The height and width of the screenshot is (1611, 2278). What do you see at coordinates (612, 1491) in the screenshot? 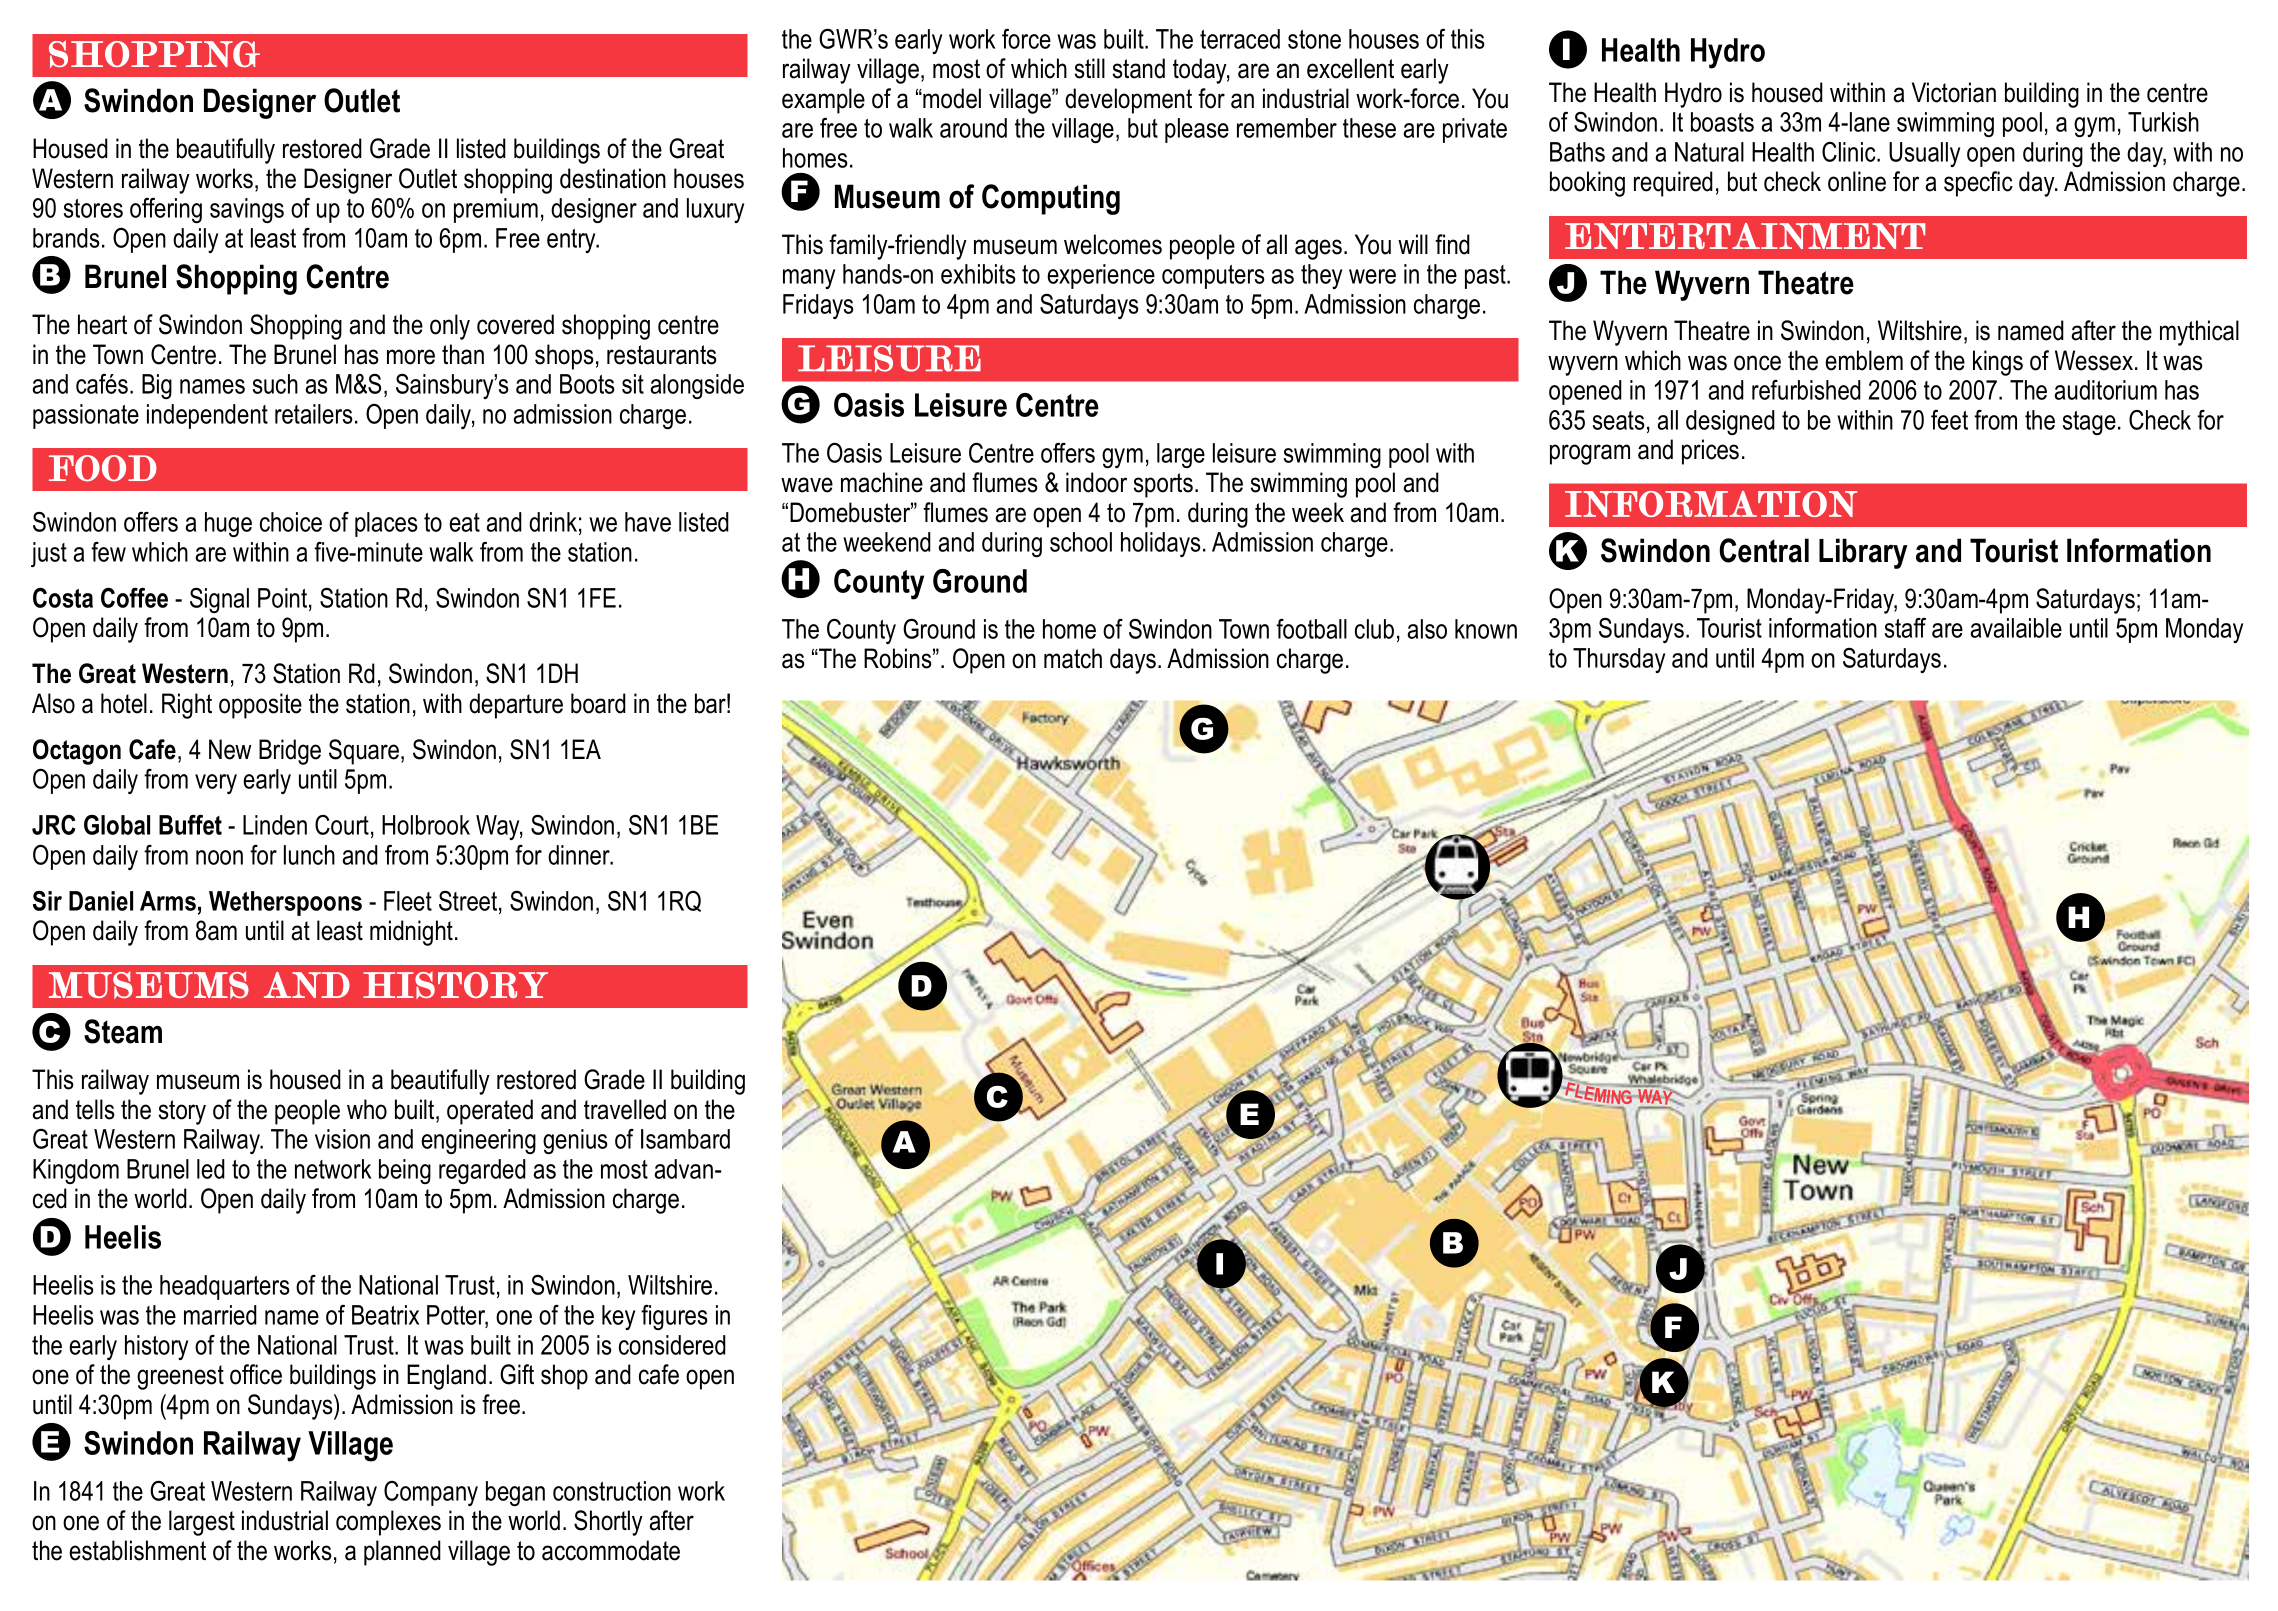
I see `construction` at bounding box center [612, 1491].
